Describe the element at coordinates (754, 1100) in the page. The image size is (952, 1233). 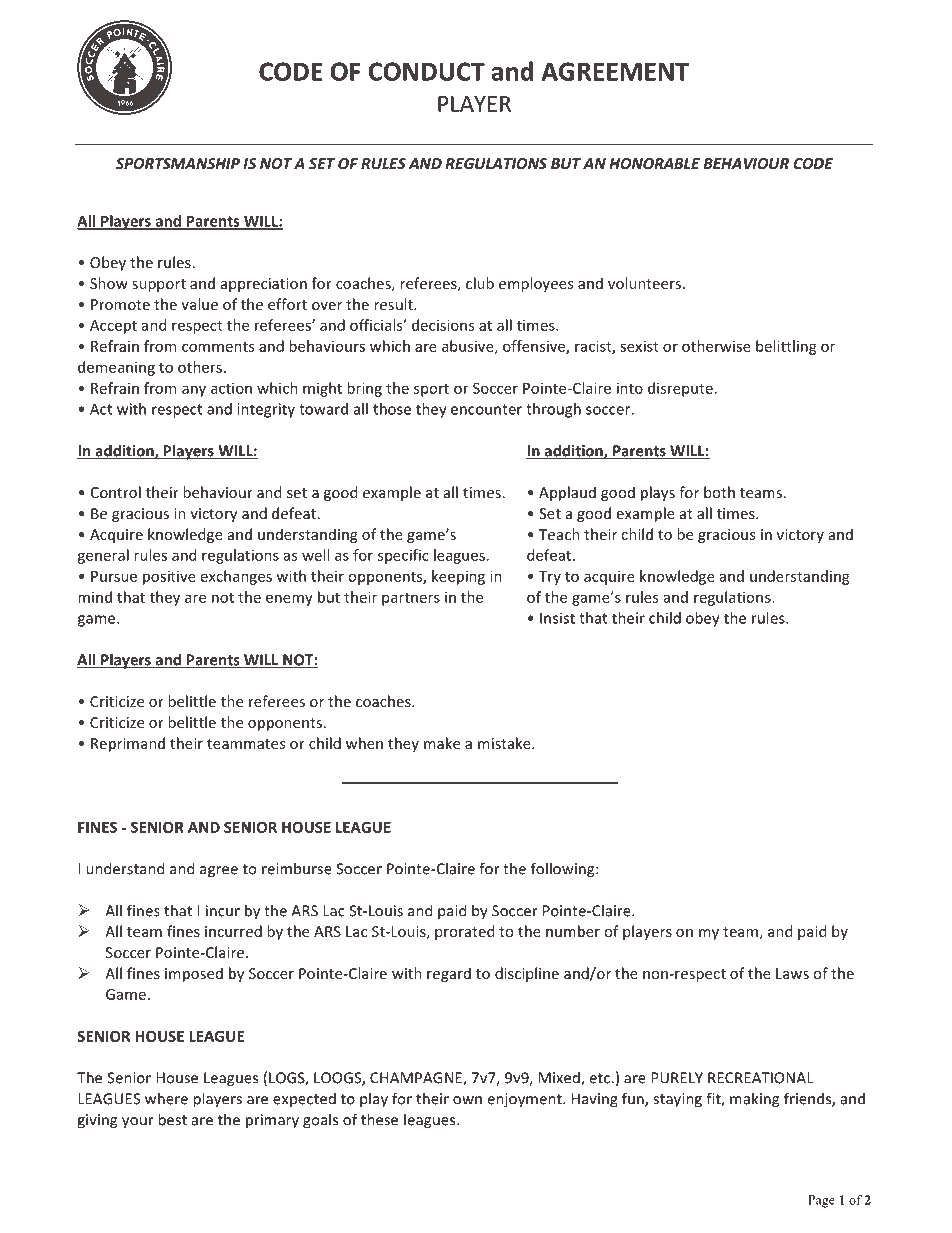
I see `making` at that location.
